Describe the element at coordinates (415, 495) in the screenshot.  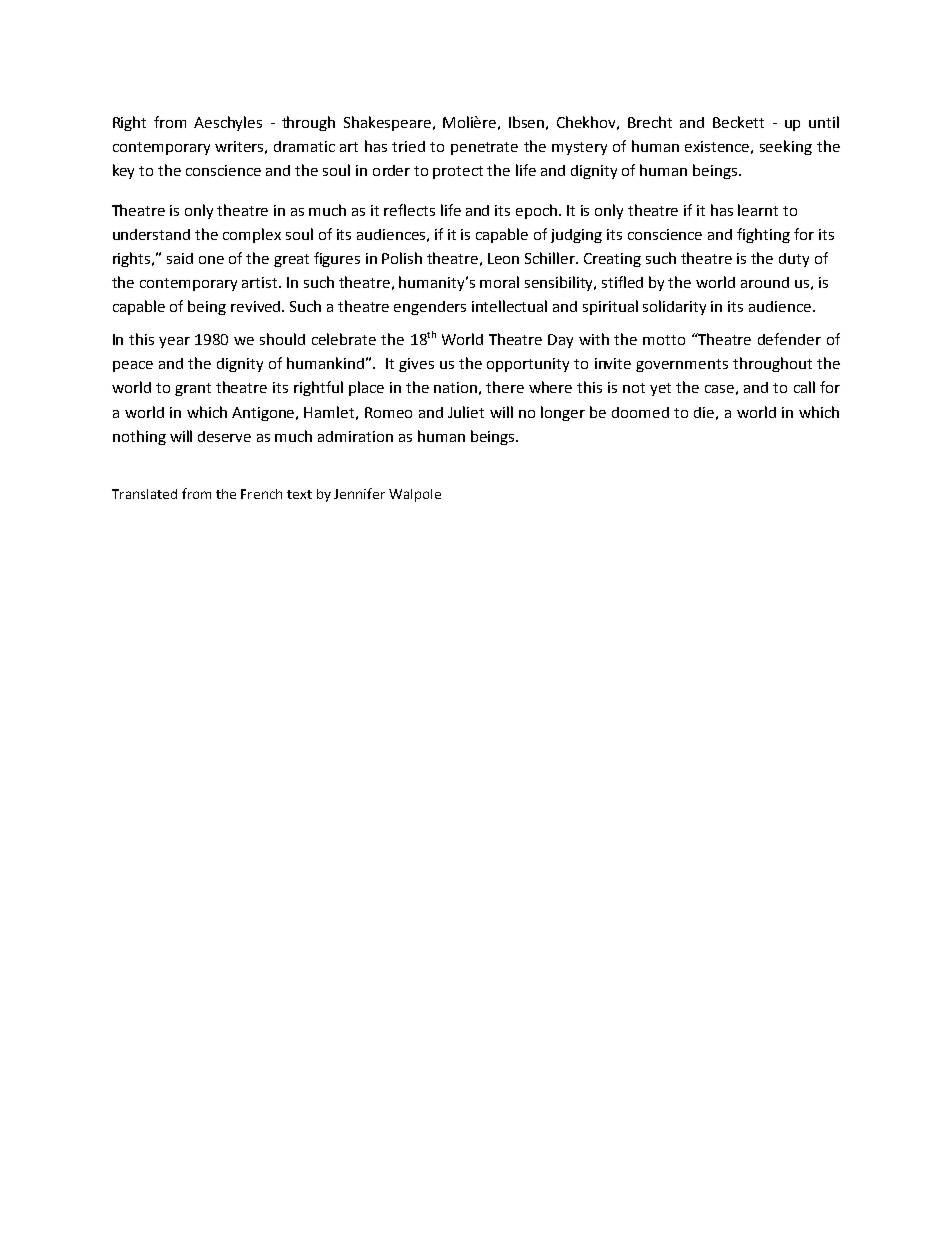
I see `Walpole` at that location.
